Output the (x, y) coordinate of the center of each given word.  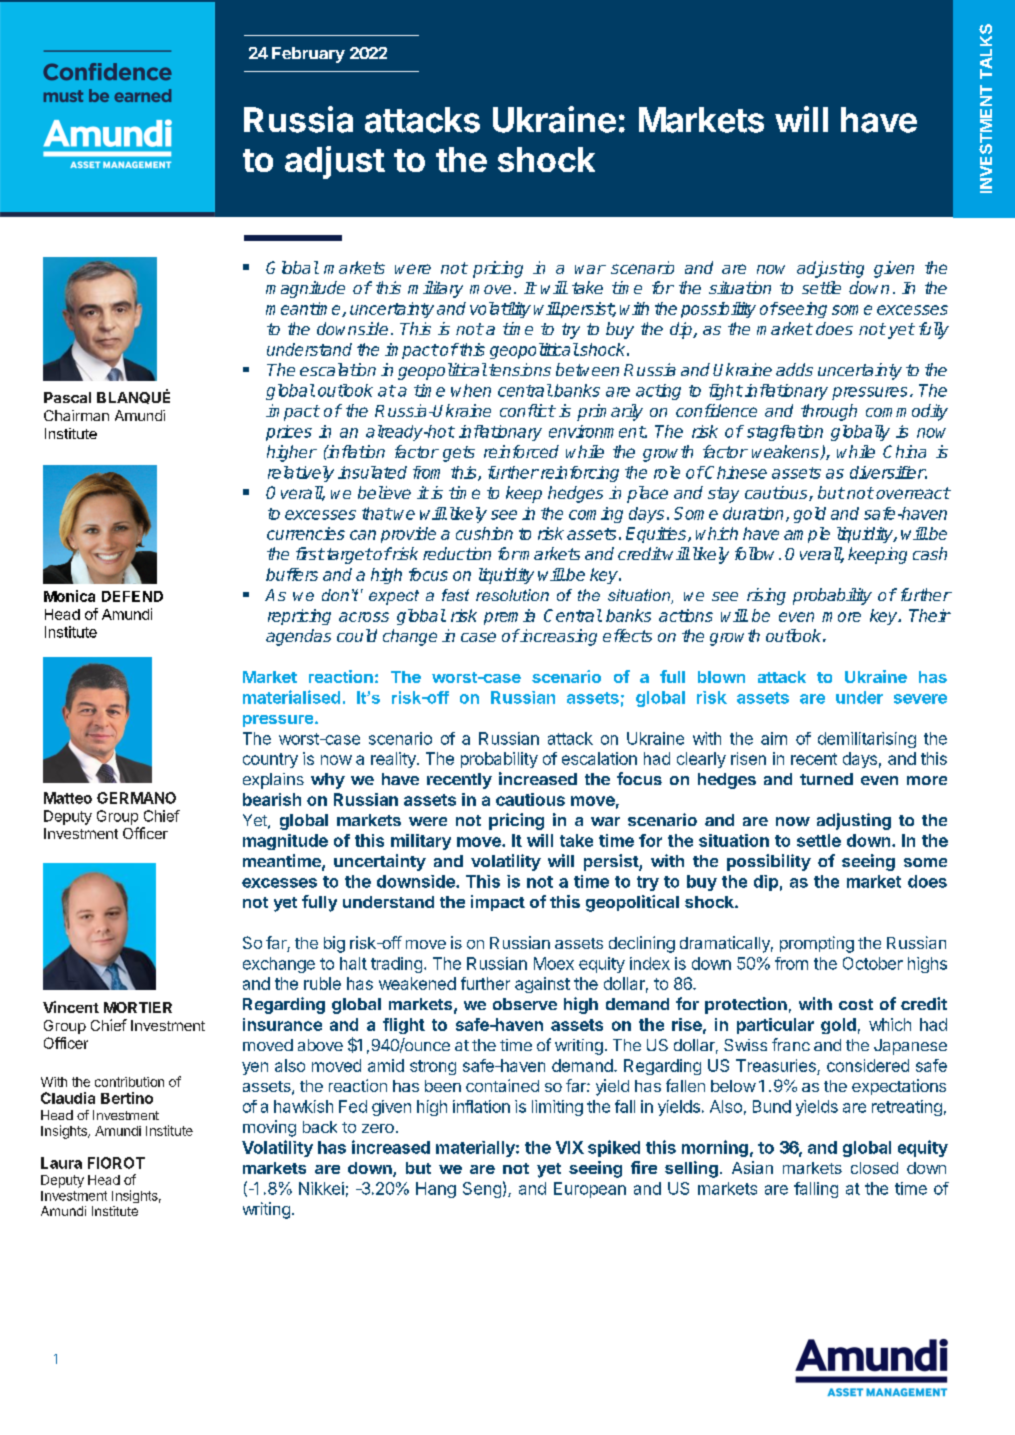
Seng (482, 1190)
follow (757, 553)
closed (874, 1168)
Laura (61, 1163)
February (308, 55)
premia (509, 617)
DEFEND (132, 596)
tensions (520, 369)
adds (794, 369)
